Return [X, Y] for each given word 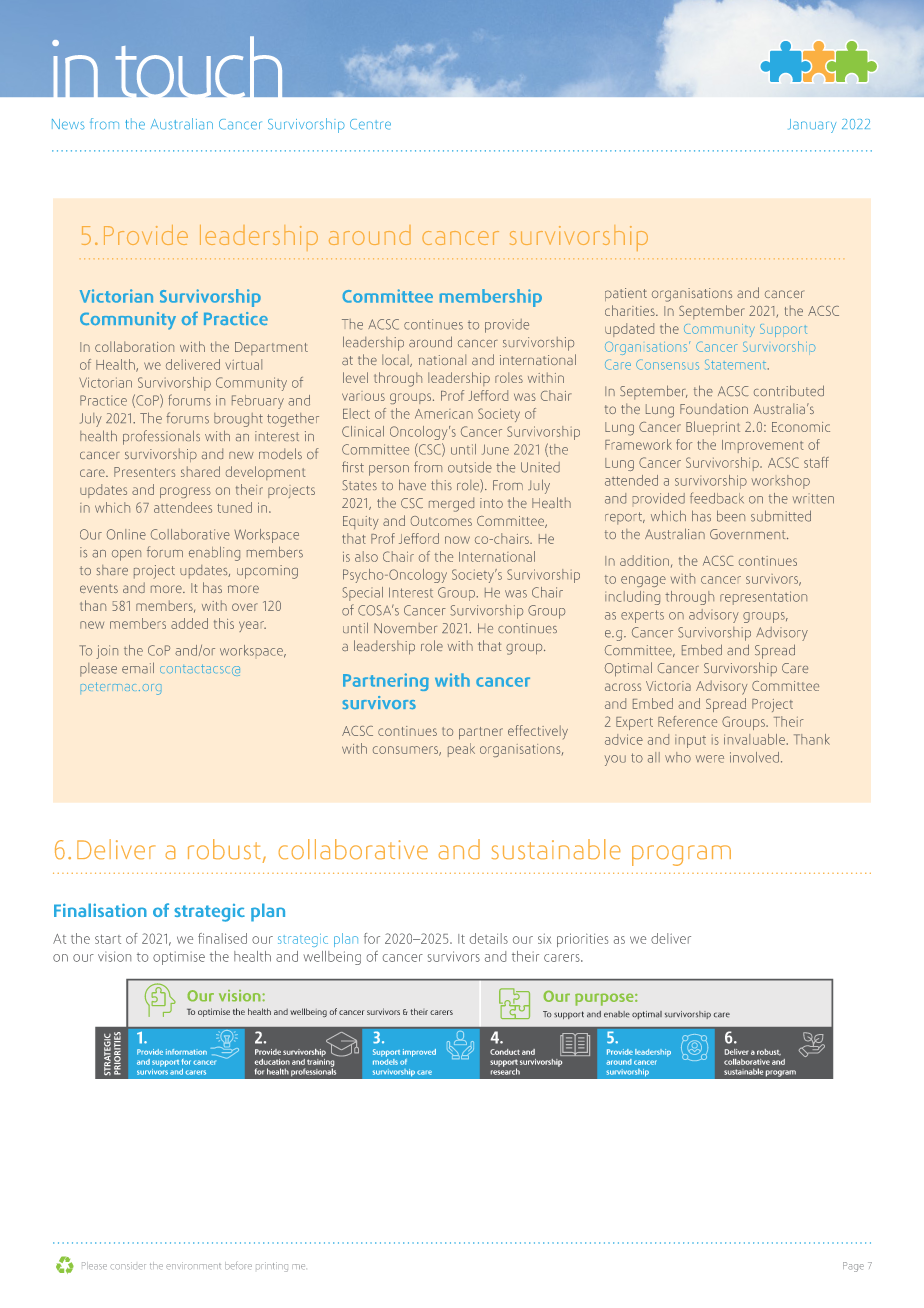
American [444, 414]
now [457, 540]
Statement [737, 365]
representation [763, 598]
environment [193, 1266]
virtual [244, 364]
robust [224, 849]
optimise [179, 958]
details [489, 938]
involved [754, 757]
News [68, 124]
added [189, 623]
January [812, 126]
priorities [582, 940]
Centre [370, 124]
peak [461, 750]
